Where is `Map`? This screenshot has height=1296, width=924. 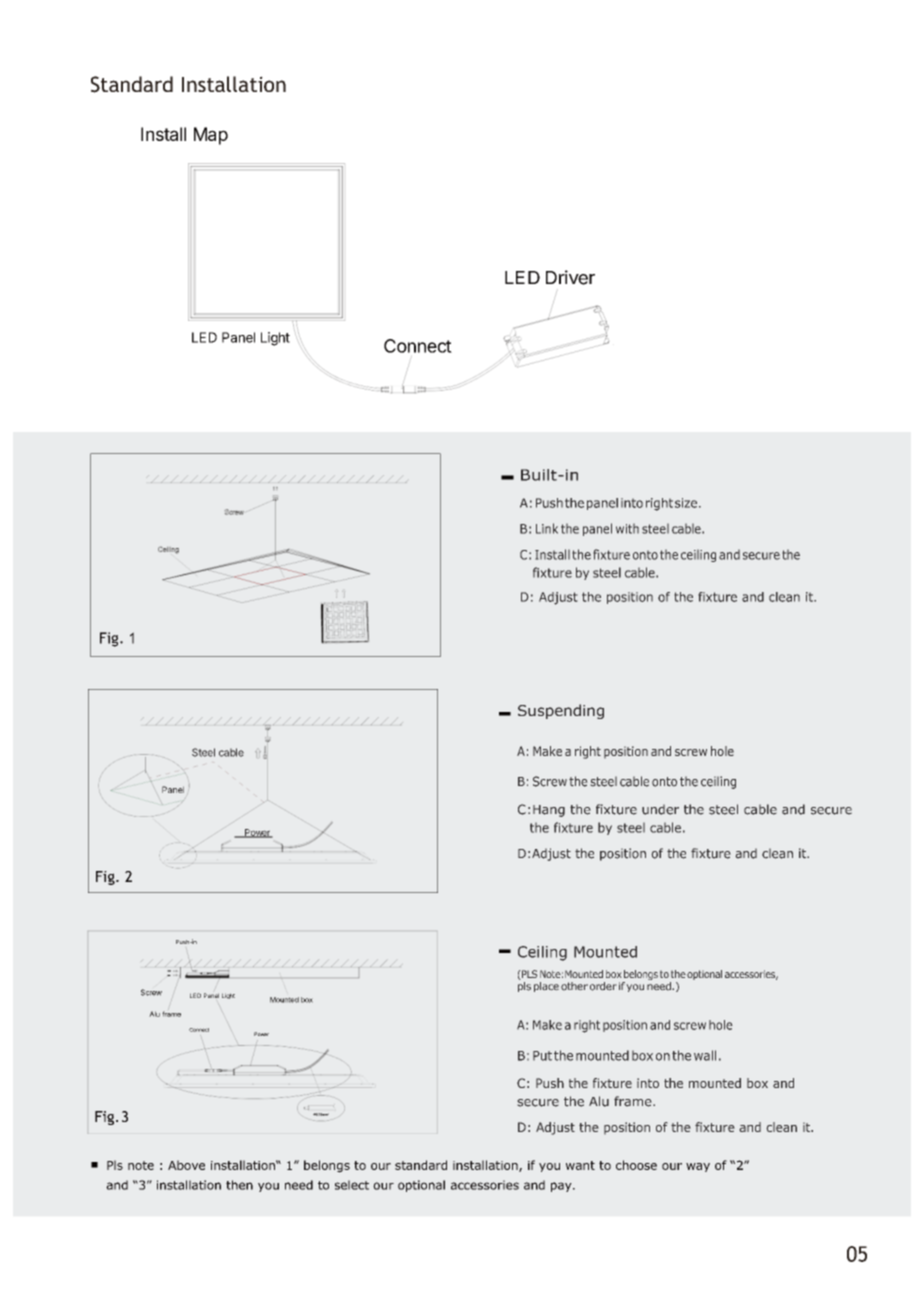 Map is located at coordinates (211, 136).
